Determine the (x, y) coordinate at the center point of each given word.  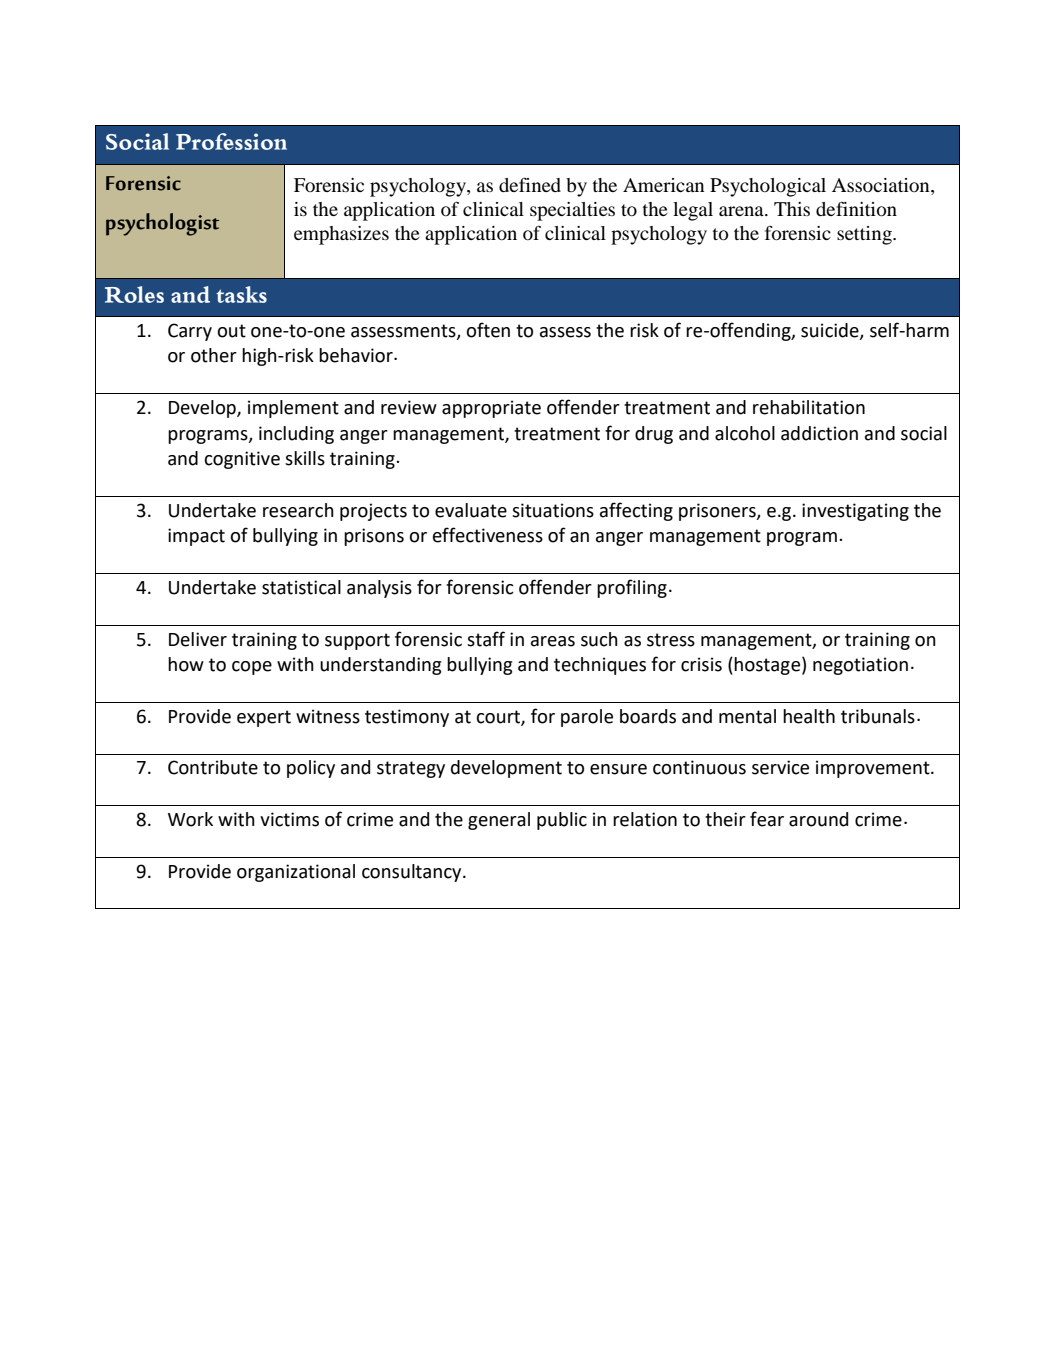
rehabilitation (809, 407)
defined (530, 185)
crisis (701, 664)
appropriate (491, 409)
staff (486, 639)
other (214, 355)
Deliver (198, 639)
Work (190, 819)
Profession (231, 141)
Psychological (768, 187)
